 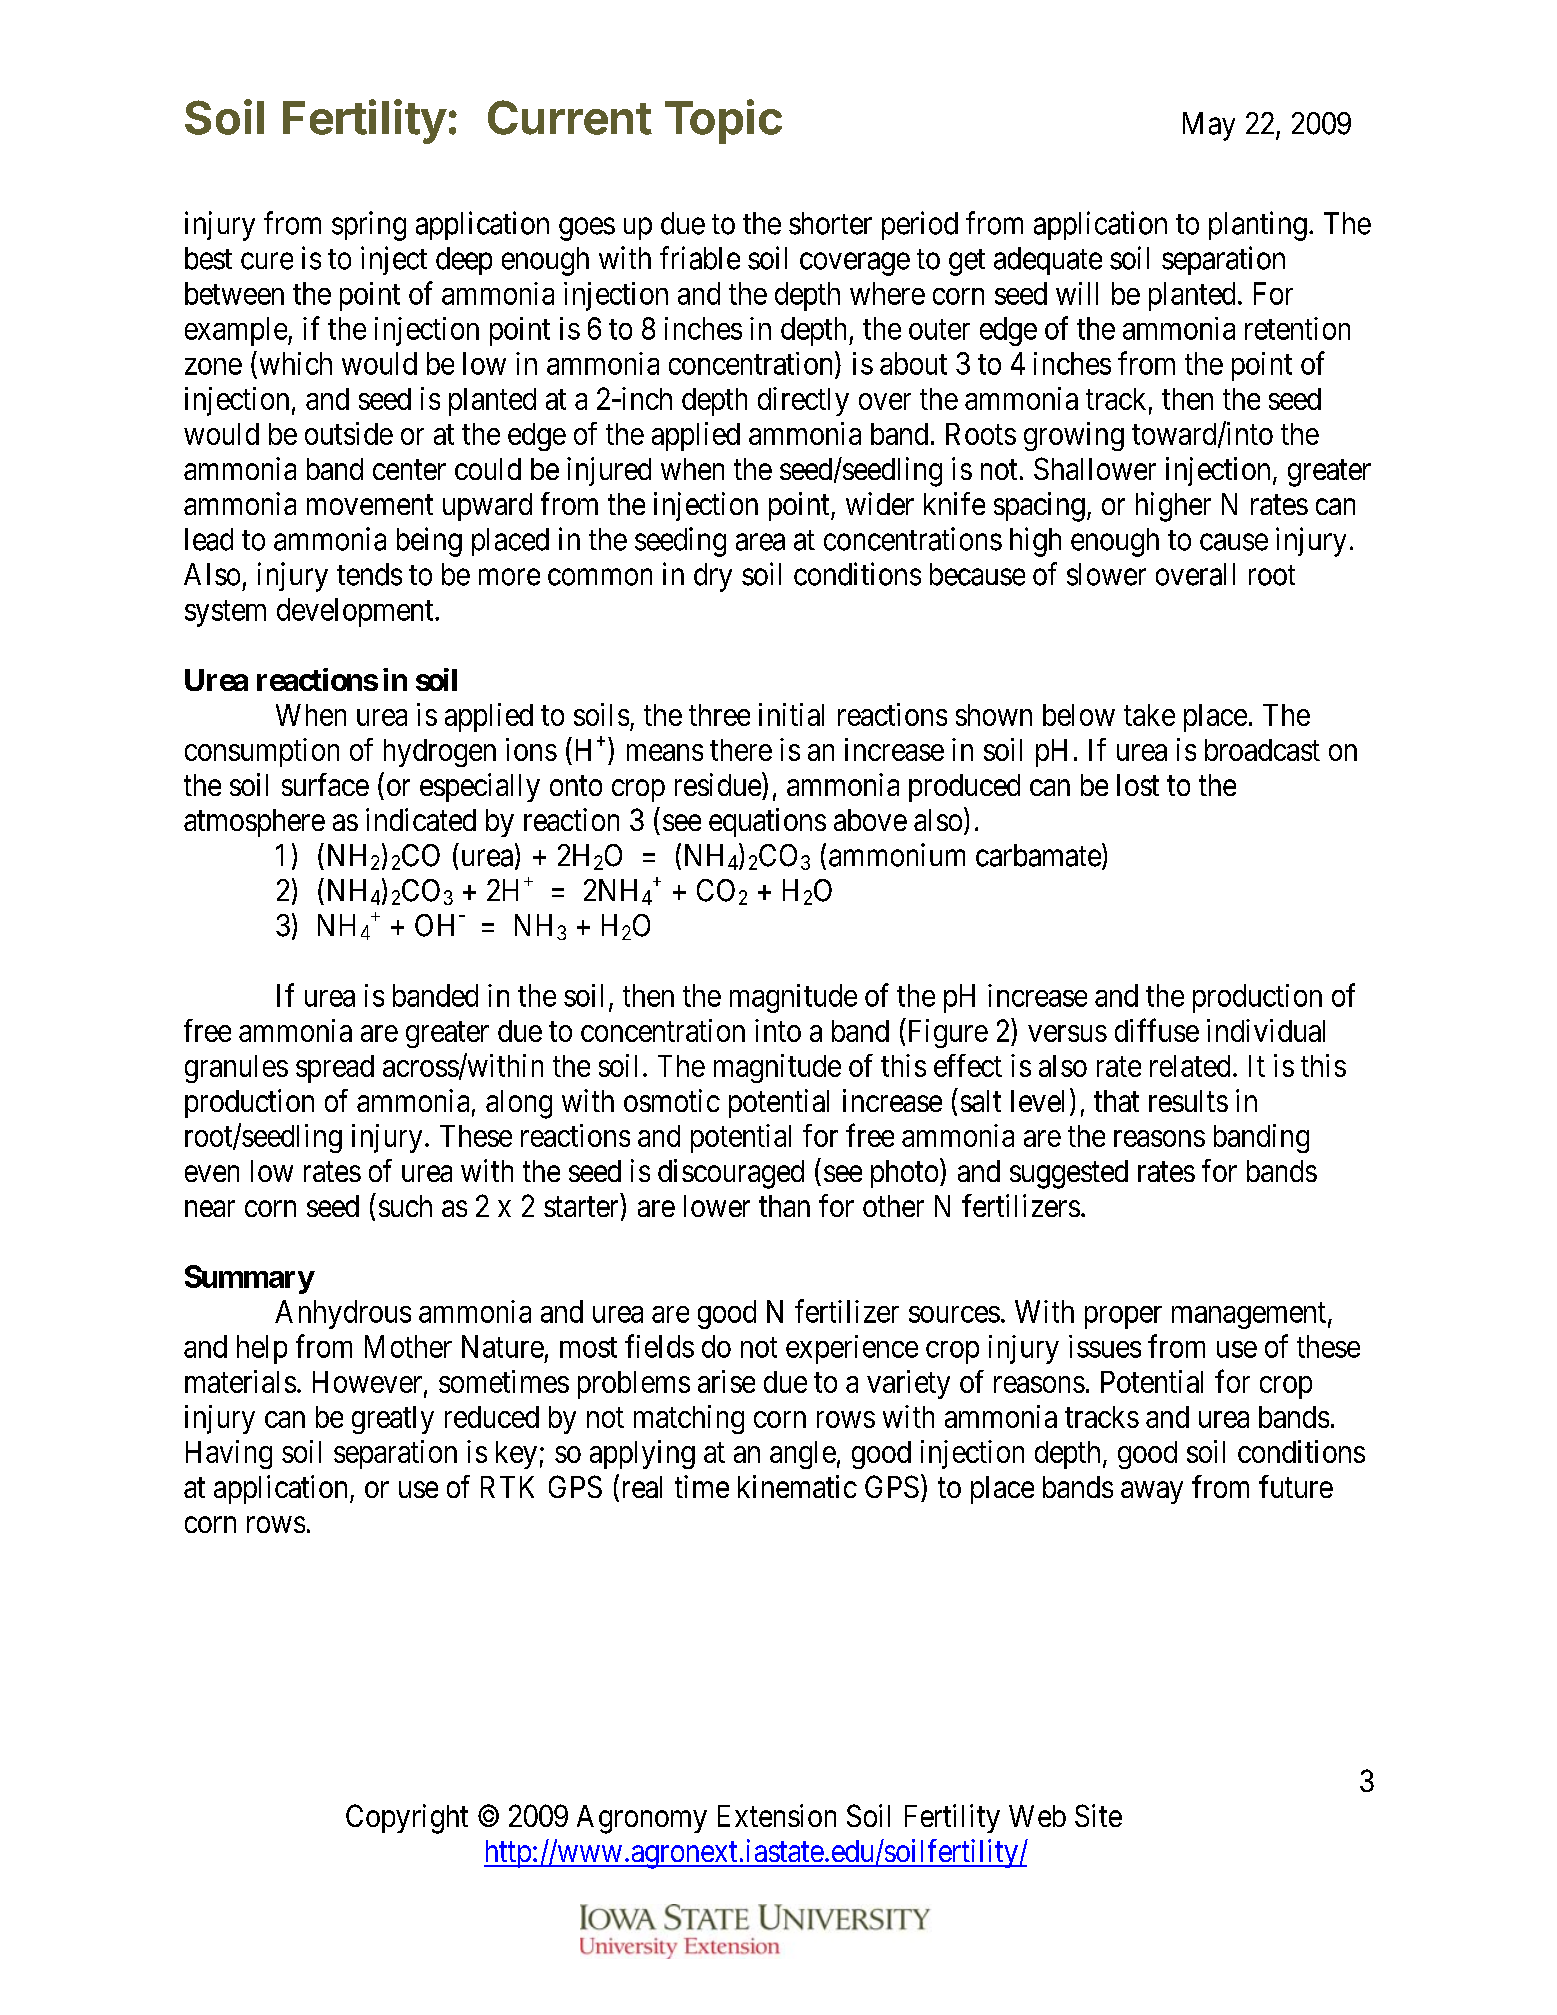 What do you see at coordinates (1157, 1030) in the document?
I see `diffuse` at bounding box center [1157, 1030].
